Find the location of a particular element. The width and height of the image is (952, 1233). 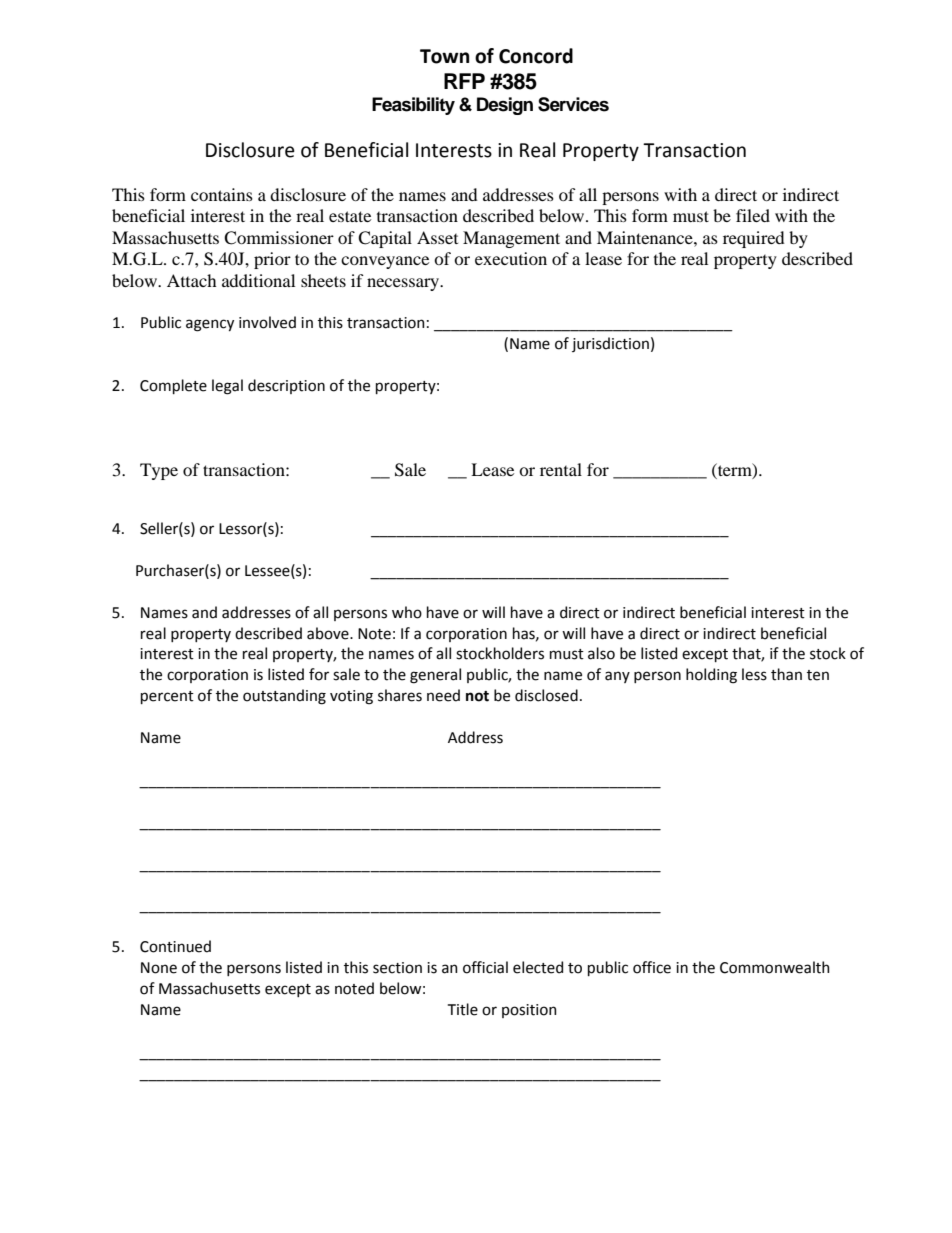

contains is located at coordinates (222, 194).
